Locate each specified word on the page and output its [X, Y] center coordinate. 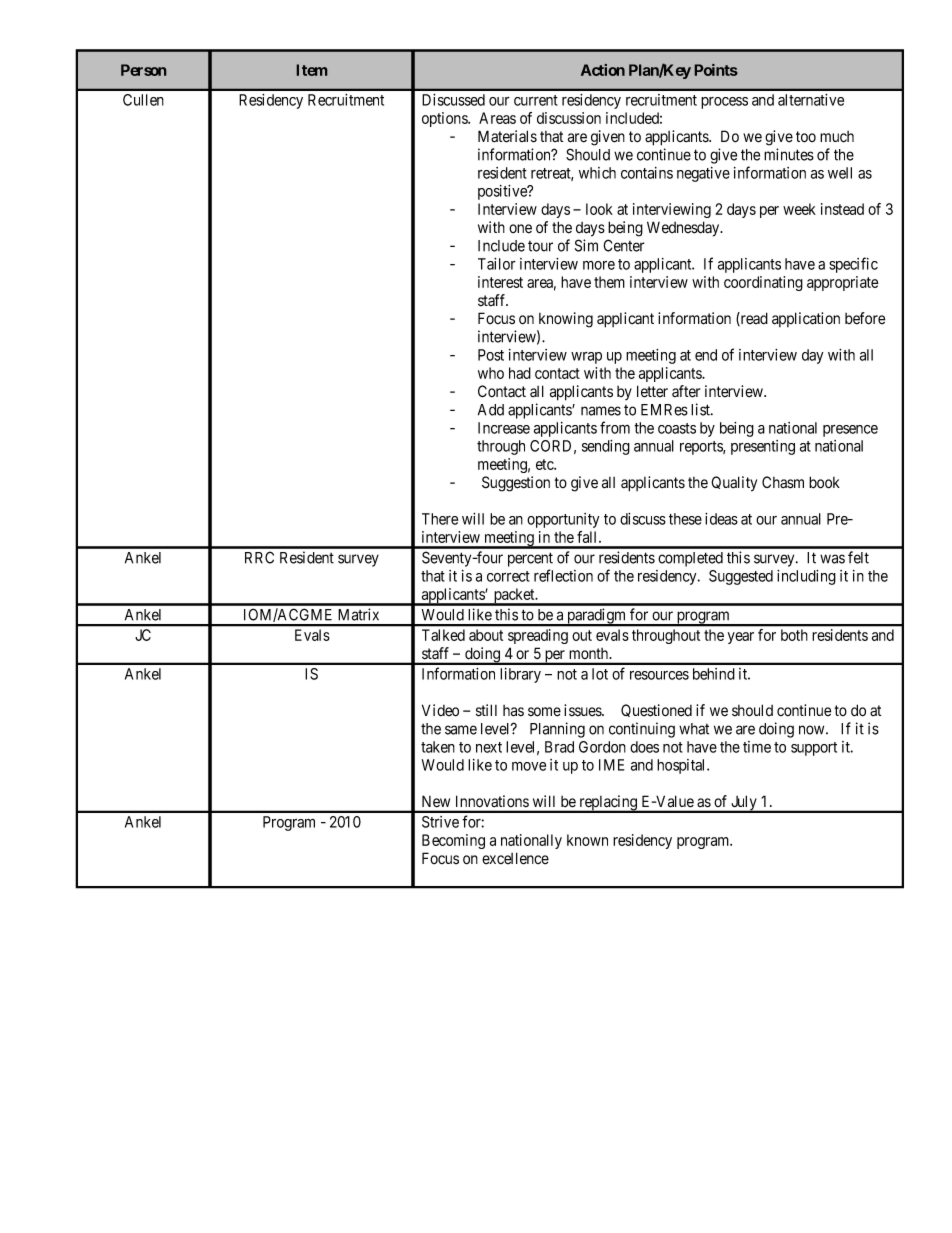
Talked [443, 635]
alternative [811, 100]
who [491, 373]
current [536, 100]
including [806, 577]
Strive [440, 822]
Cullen [143, 100]
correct [508, 576]
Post [491, 355]
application [806, 319]
